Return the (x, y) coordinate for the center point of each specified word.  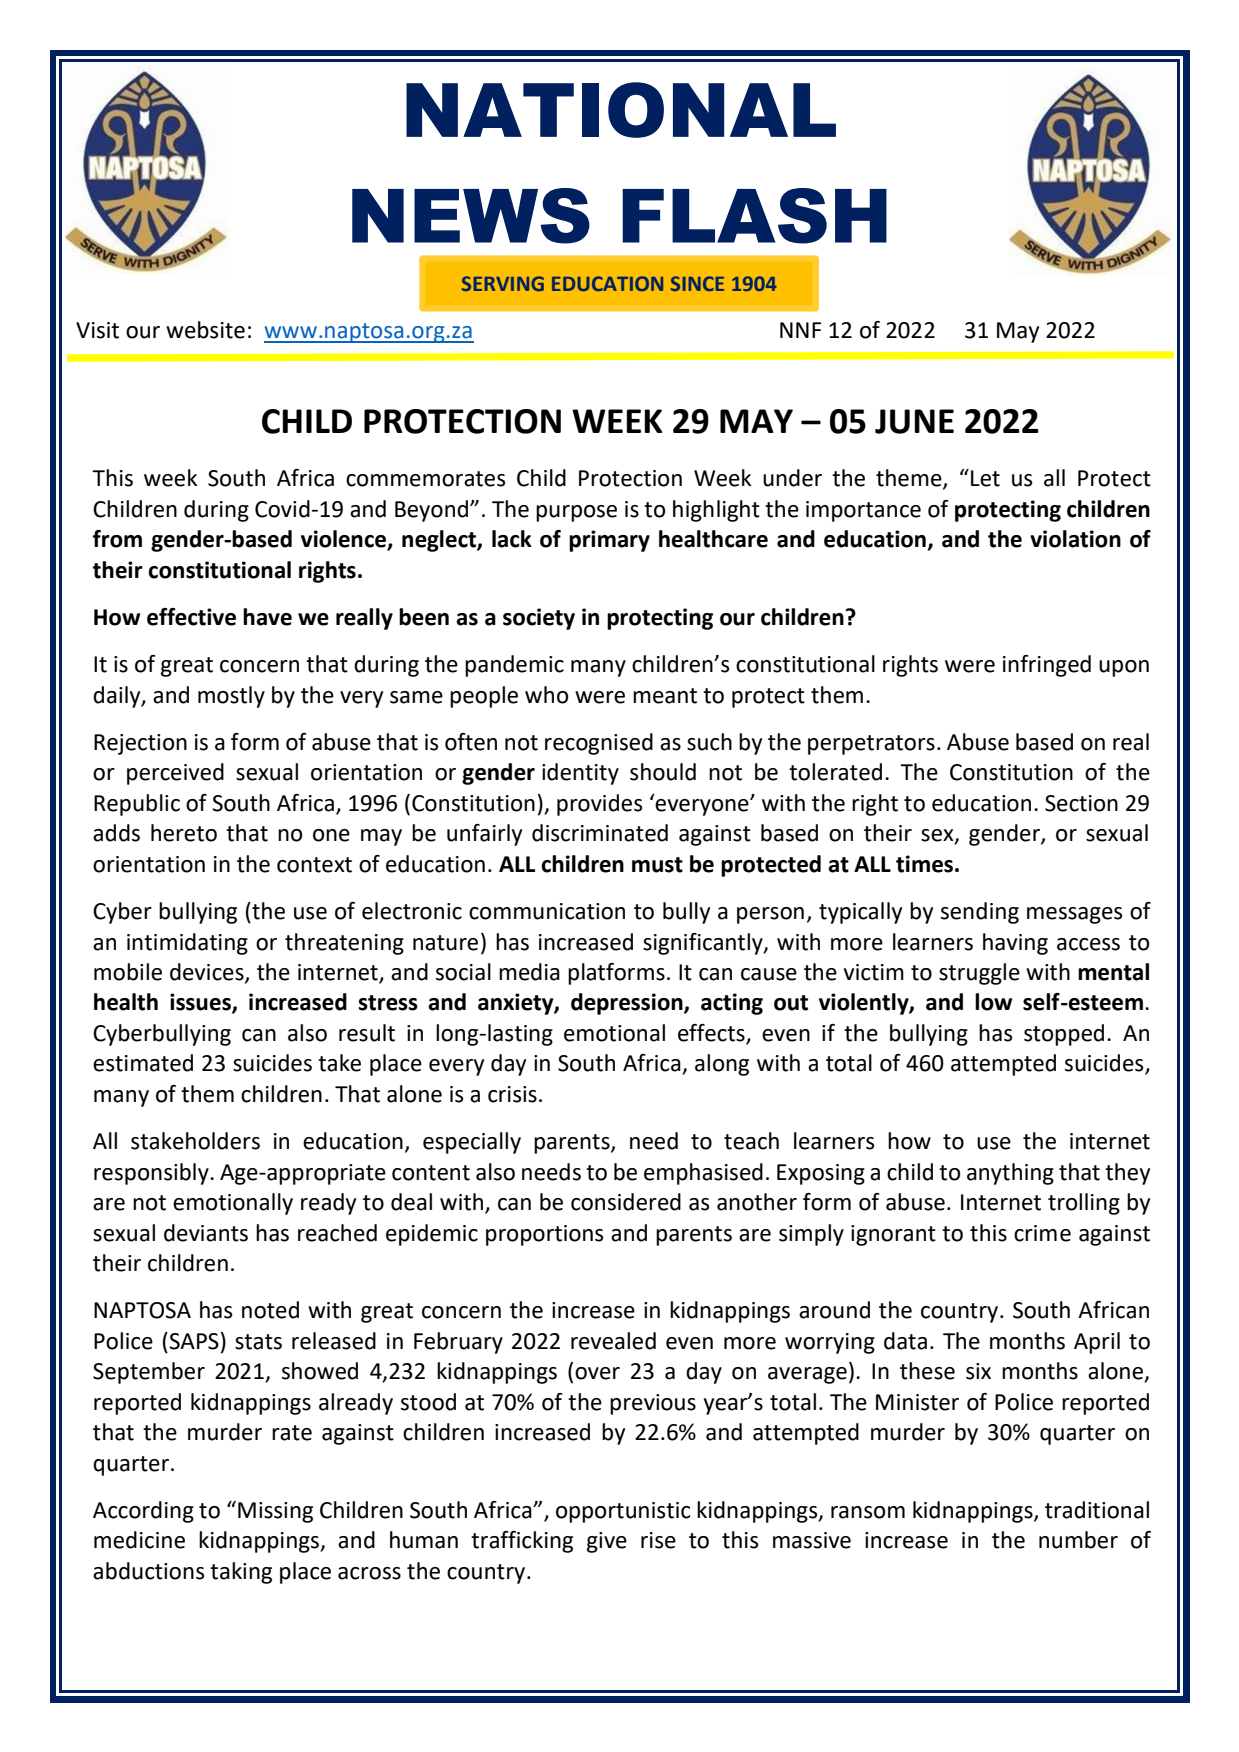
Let (985, 478)
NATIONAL (621, 110)
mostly (231, 697)
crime (1042, 1233)
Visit (97, 330)
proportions (544, 1235)
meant (665, 696)
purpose (576, 513)
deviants (206, 1233)
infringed (1047, 666)
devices (208, 973)
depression (628, 1004)
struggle (979, 974)
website (205, 330)
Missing (275, 1512)
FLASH (754, 216)
